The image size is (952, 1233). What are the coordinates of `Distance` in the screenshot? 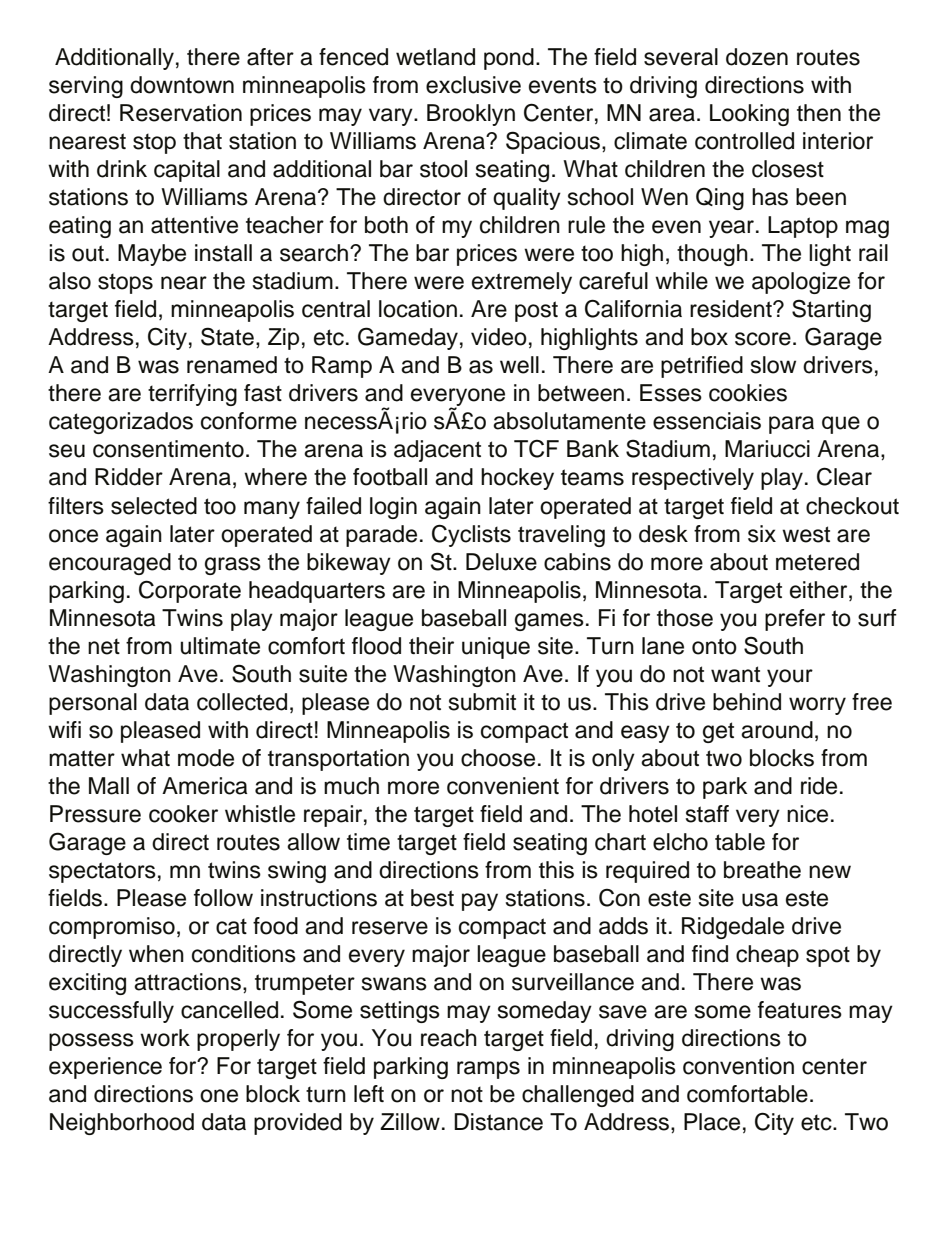 It's located at (498, 1122).
